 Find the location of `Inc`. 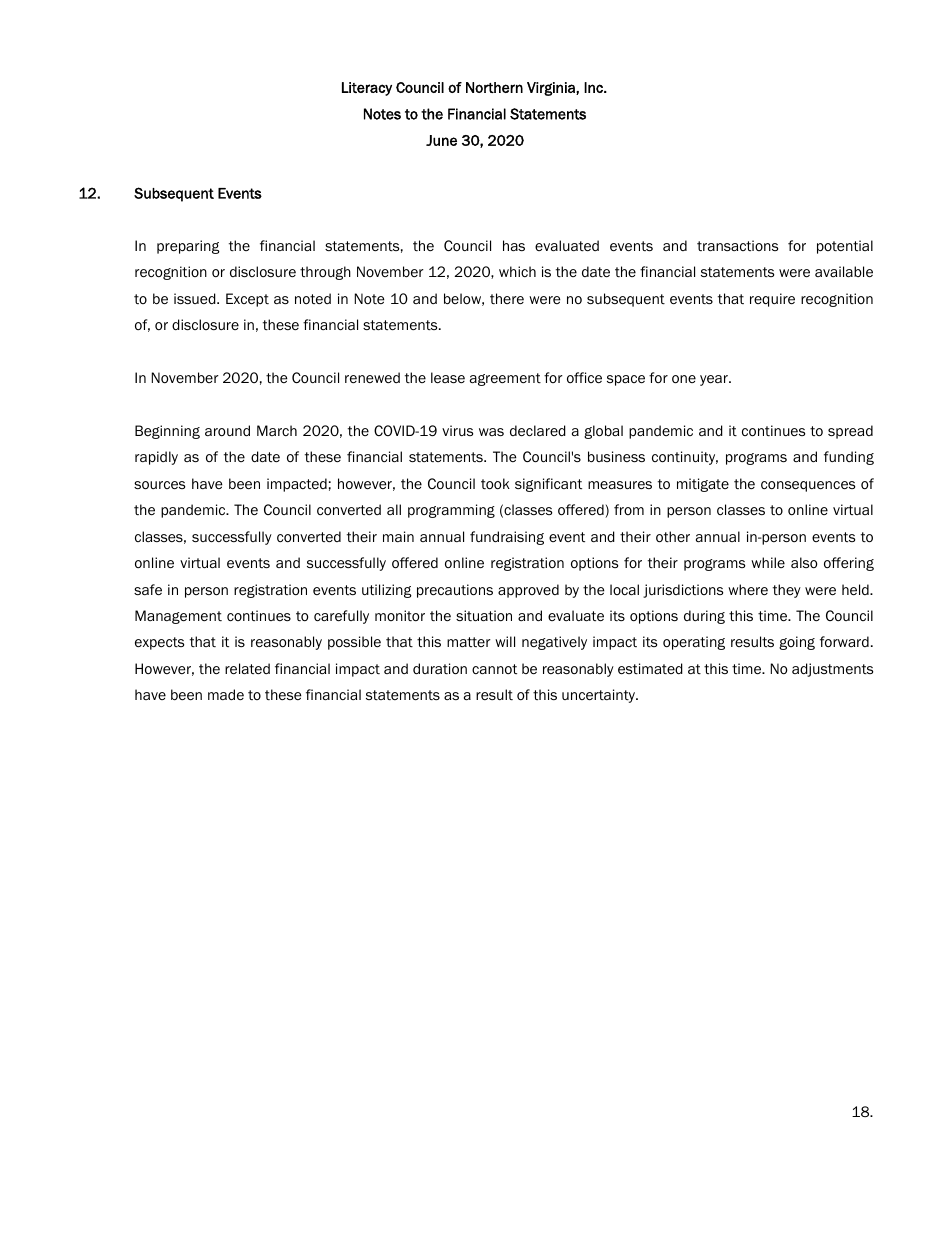

Inc is located at coordinates (594, 87).
